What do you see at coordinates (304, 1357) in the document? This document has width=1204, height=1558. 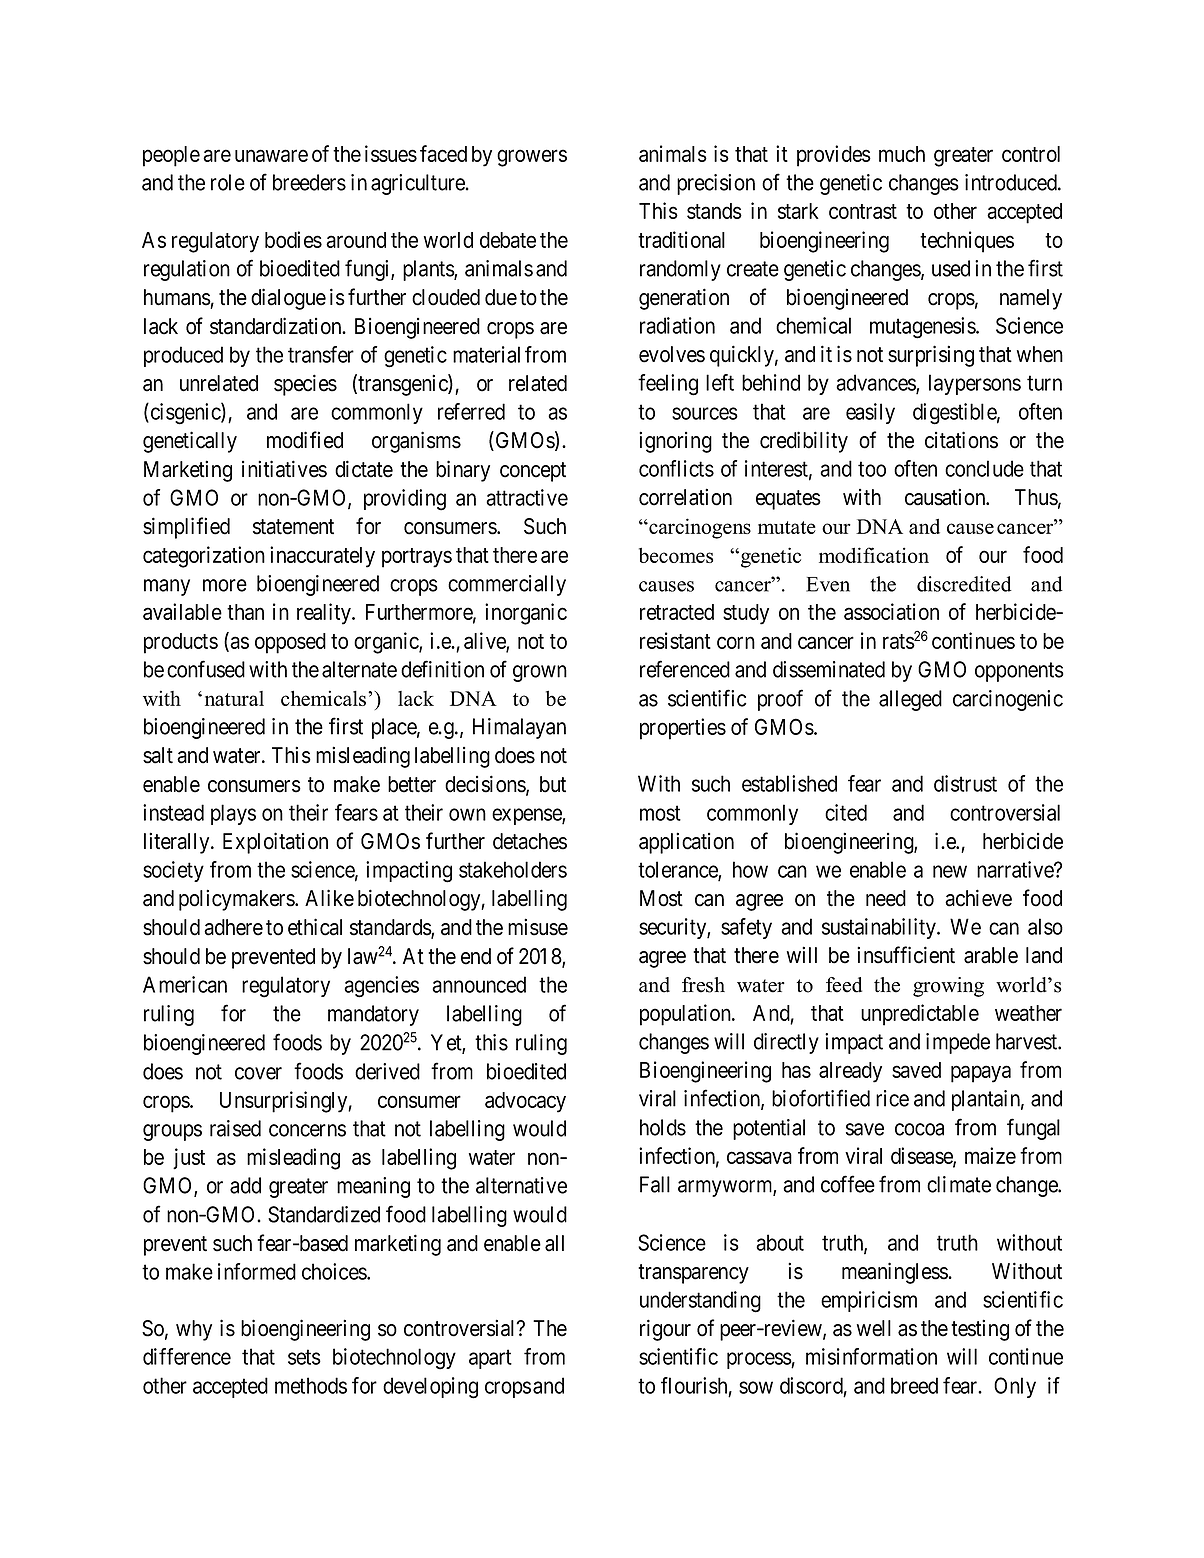 I see `sets` at bounding box center [304, 1357].
